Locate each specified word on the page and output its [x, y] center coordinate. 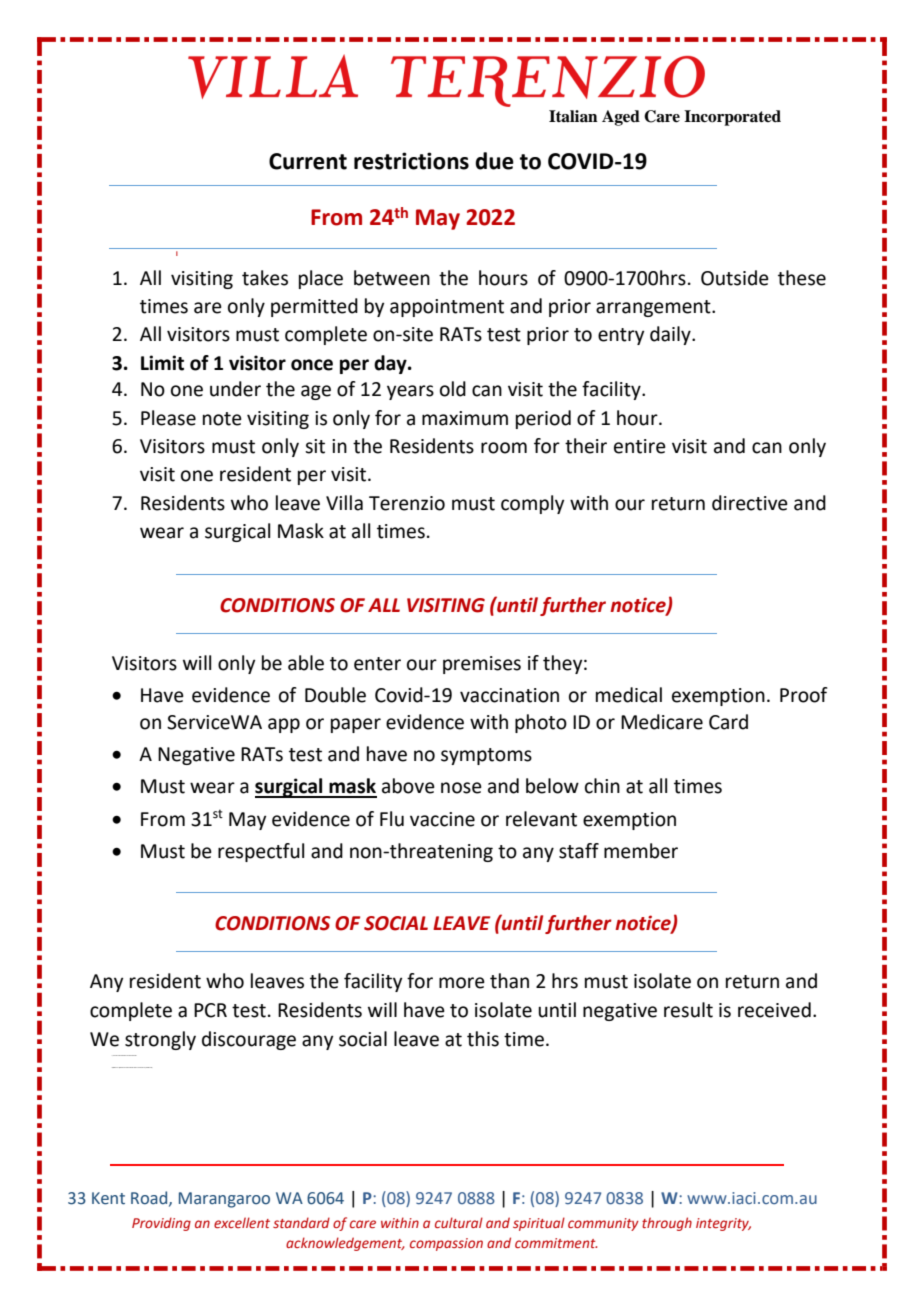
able [306, 663]
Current [308, 161]
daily [671, 335]
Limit [162, 363]
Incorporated [732, 118]
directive [750, 503]
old [453, 389]
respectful [261, 852]
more [462, 983]
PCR [210, 1010]
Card [728, 722]
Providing [161, 1224]
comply [532, 504]
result [688, 1010]
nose [461, 788]
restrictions [411, 161]
